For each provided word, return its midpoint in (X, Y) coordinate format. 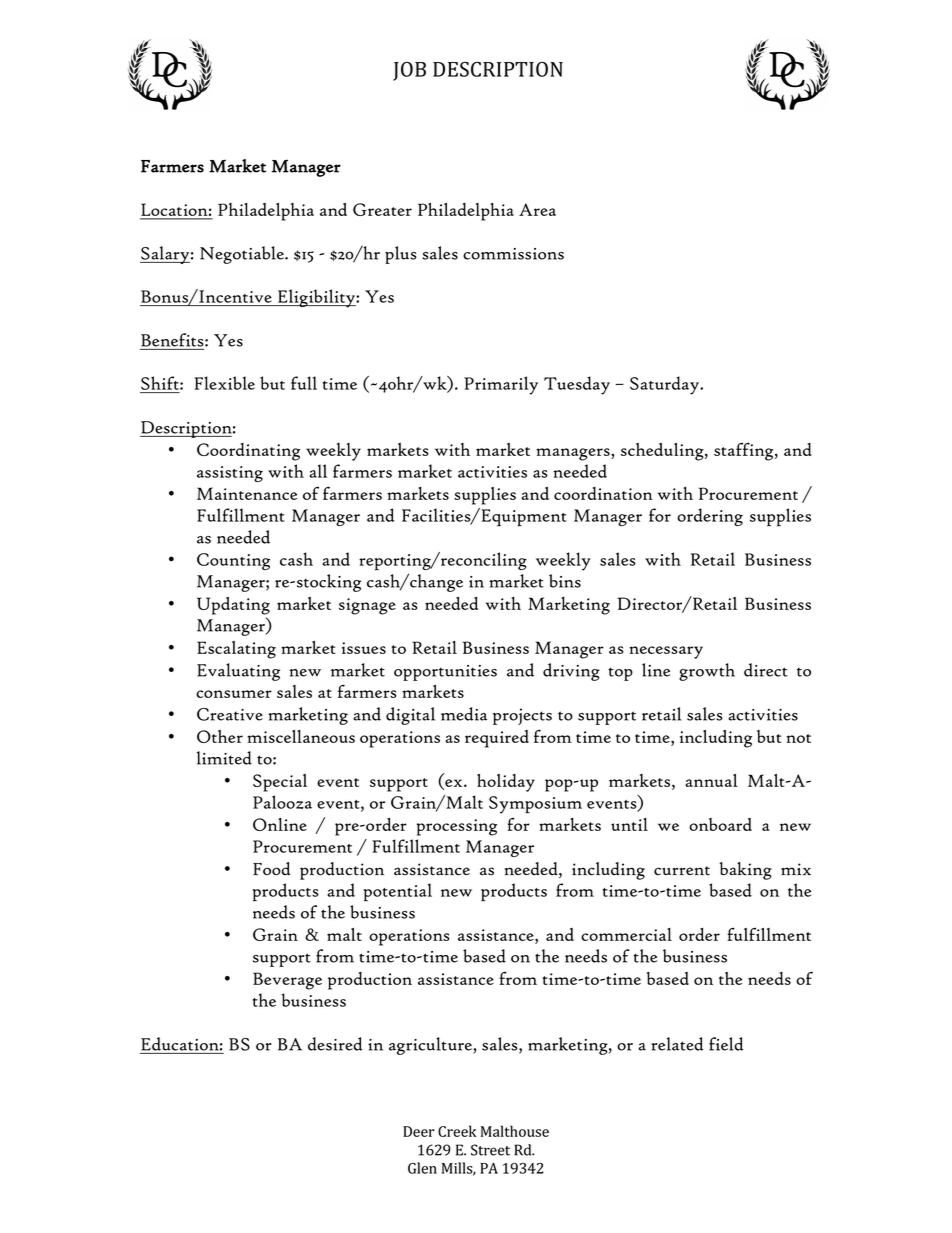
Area (537, 209)
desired (335, 1044)
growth (707, 672)
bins (565, 581)
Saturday (665, 385)
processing (456, 827)
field (726, 1044)
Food (271, 869)
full (304, 383)
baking (746, 871)
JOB (409, 71)
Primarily (501, 385)
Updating (233, 606)
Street (490, 1150)
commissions (513, 254)
